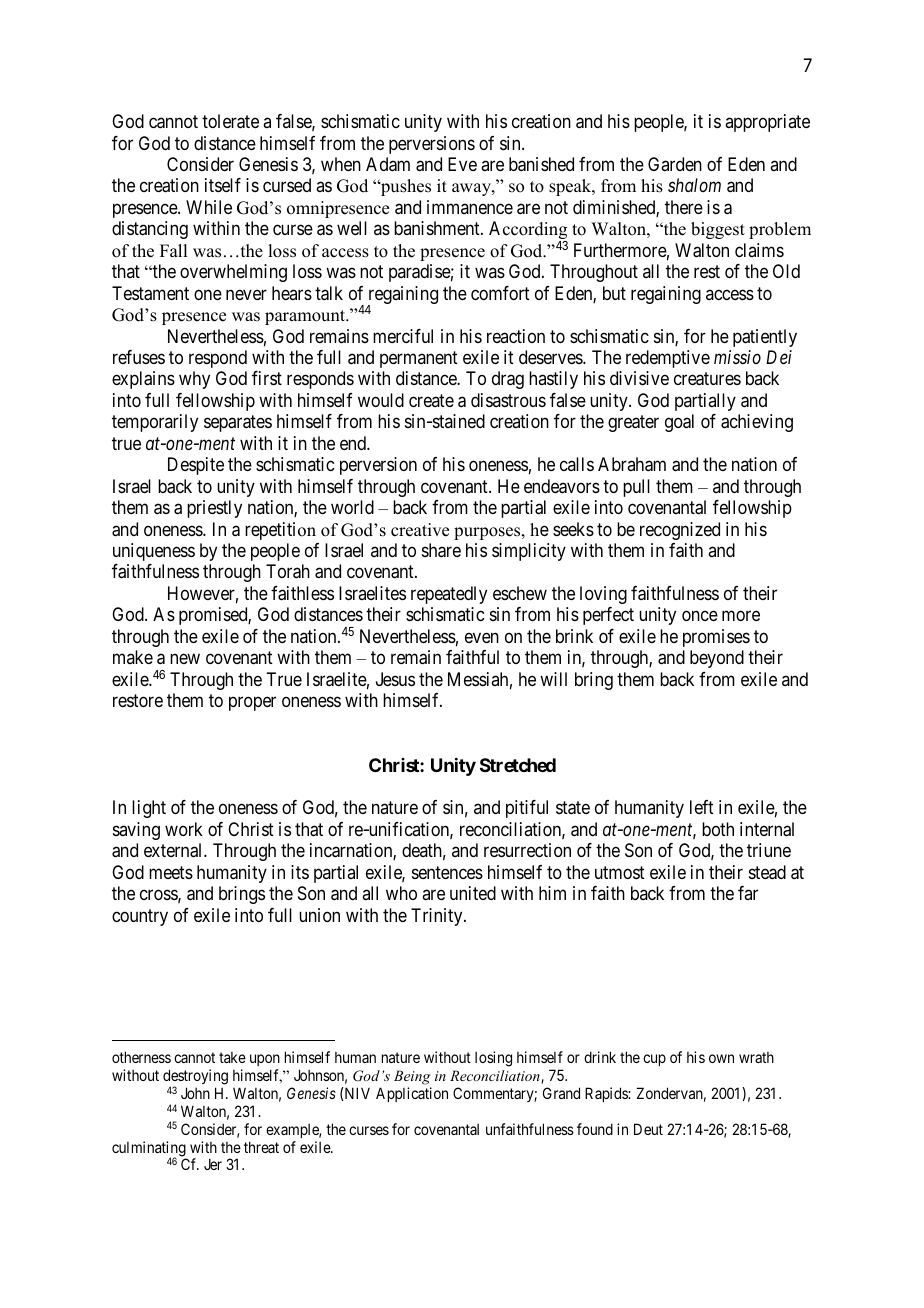 The height and width of the image is (1308, 924). What do you see at coordinates (195, 1078) in the image?
I see `destroying` at bounding box center [195, 1078].
